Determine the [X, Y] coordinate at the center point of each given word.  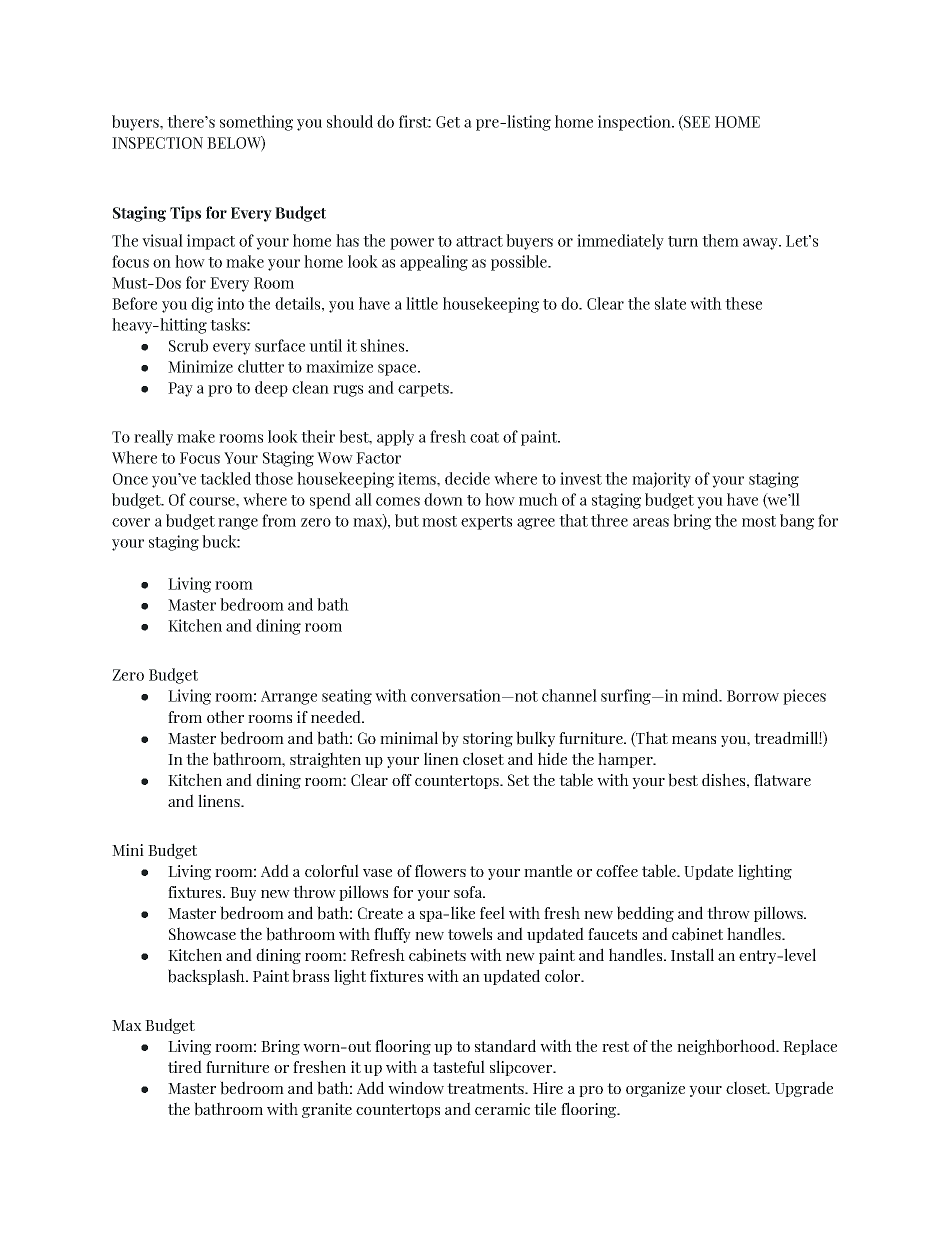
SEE [696, 122]
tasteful [459, 1066]
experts [486, 523]
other [225, 716]
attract [479, 241]
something [256, 123]
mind [701, 695]
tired [185, 1066]
